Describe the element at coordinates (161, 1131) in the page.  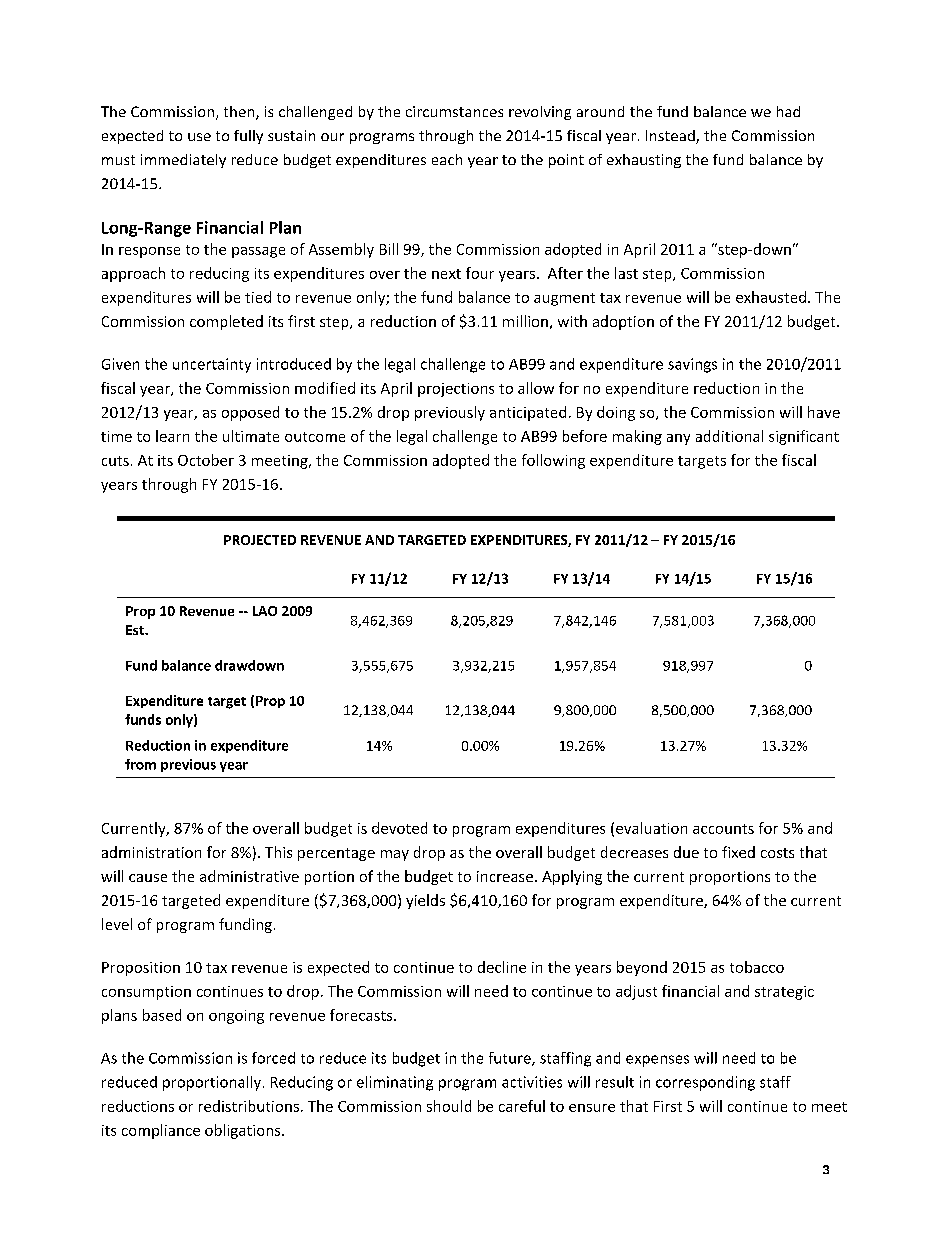
I see `compliance` at that location.
